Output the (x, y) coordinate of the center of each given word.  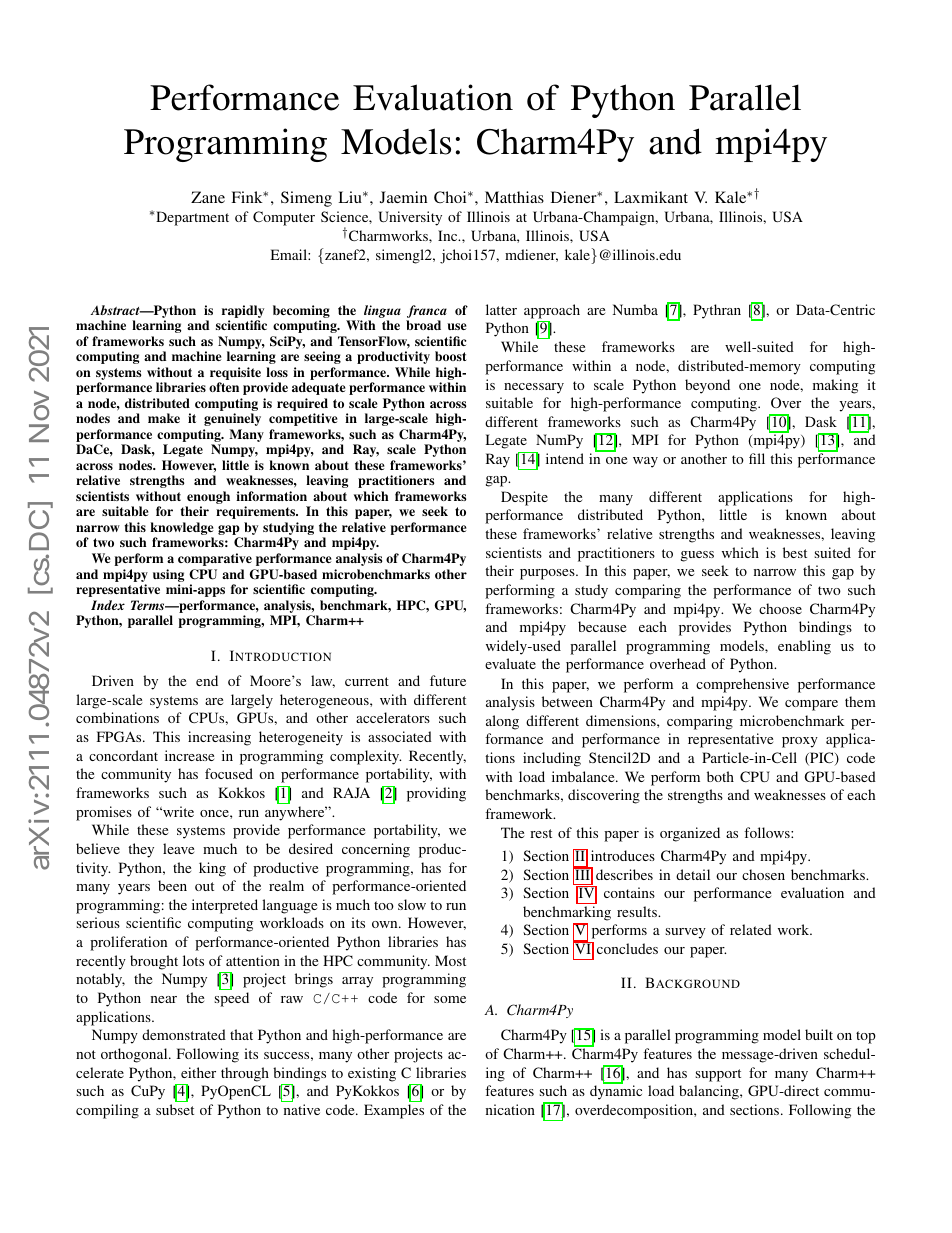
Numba (635, 309)
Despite (524, 498)
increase (189, 755)
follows (768, 832)
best (795, 552)
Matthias (514, 197)
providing (436, 794)
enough (207, 499)
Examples (394, 1111)
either (198, 1072)
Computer (284, 218)
